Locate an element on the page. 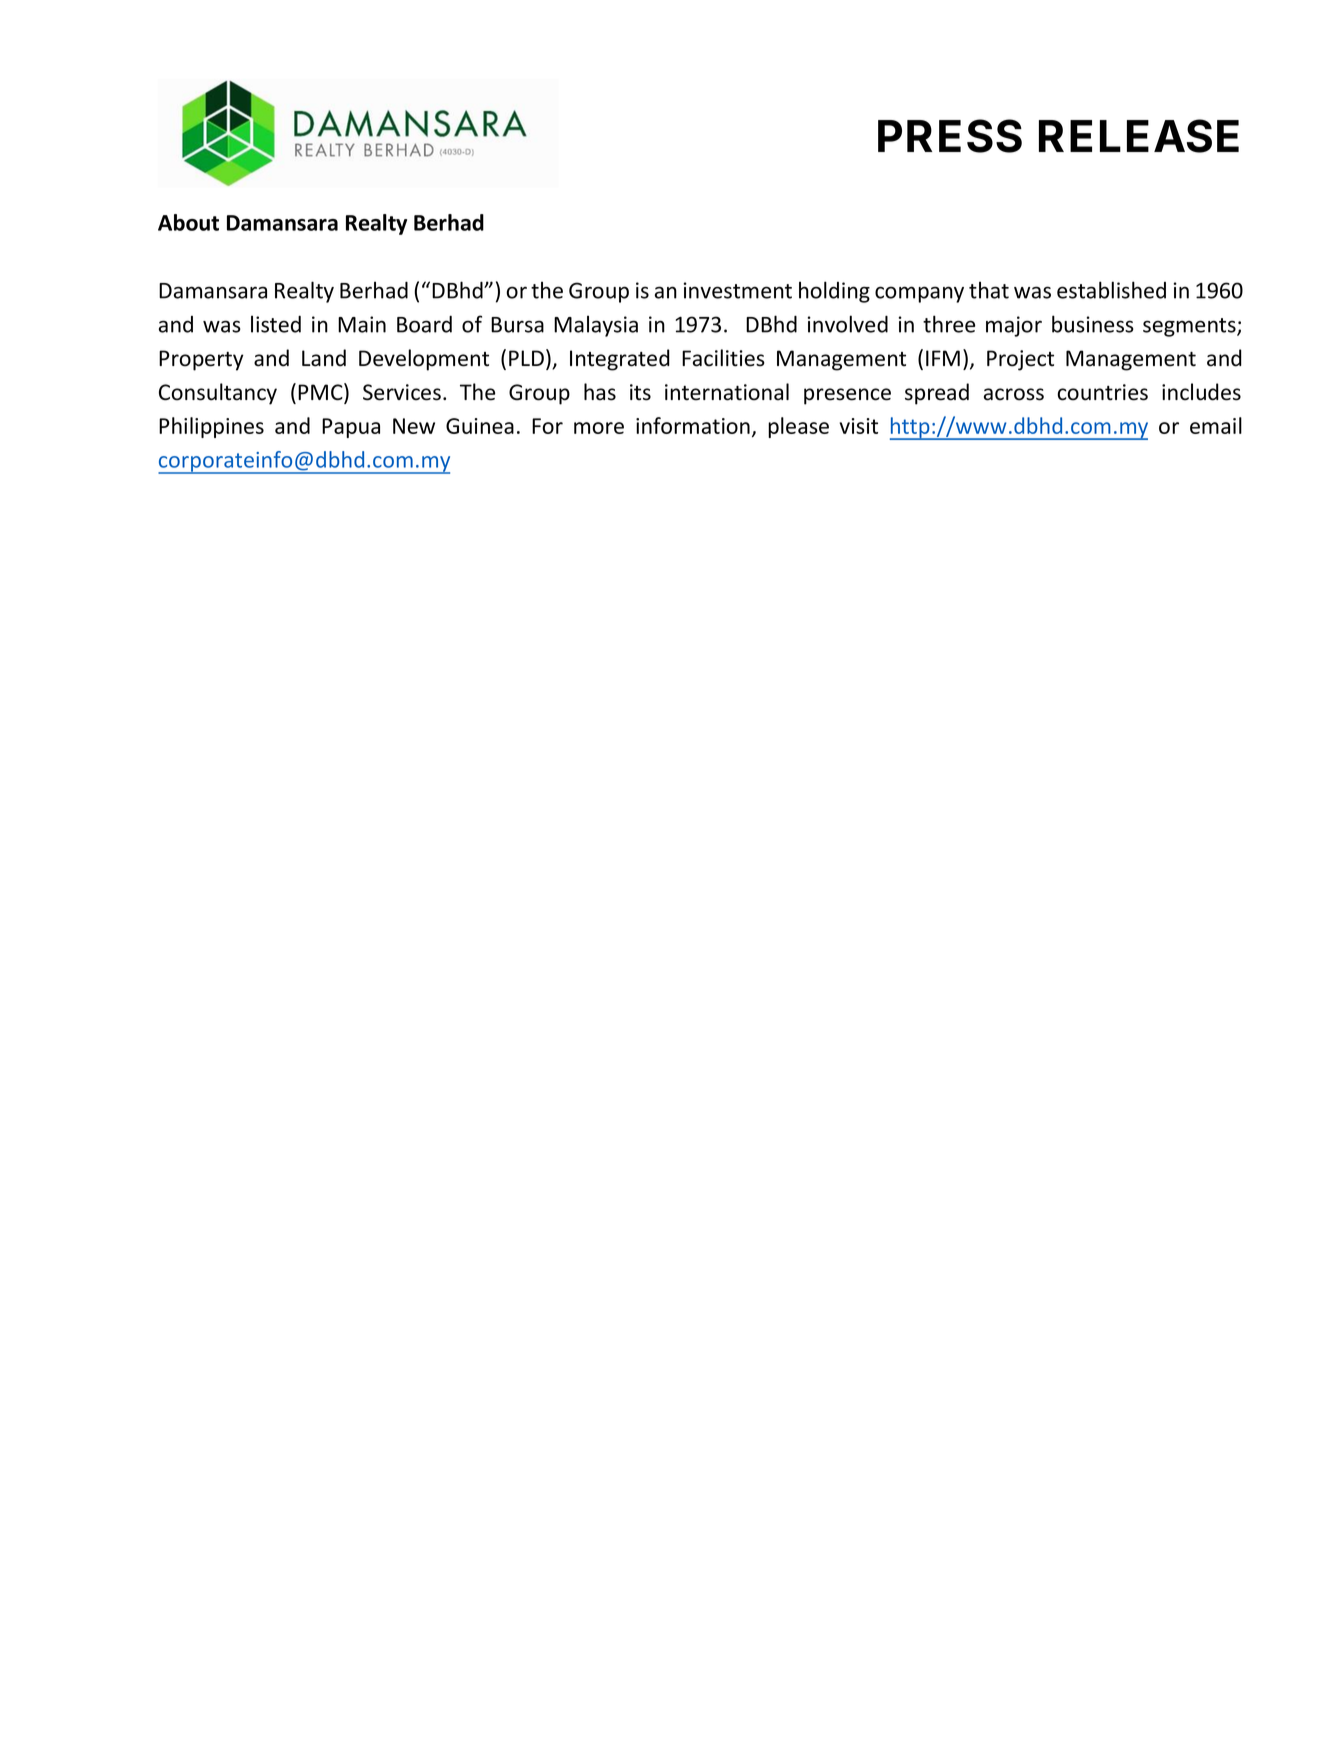 The width and height of the image is (1342, 1737). business is located at coordinates (1093, 324).
